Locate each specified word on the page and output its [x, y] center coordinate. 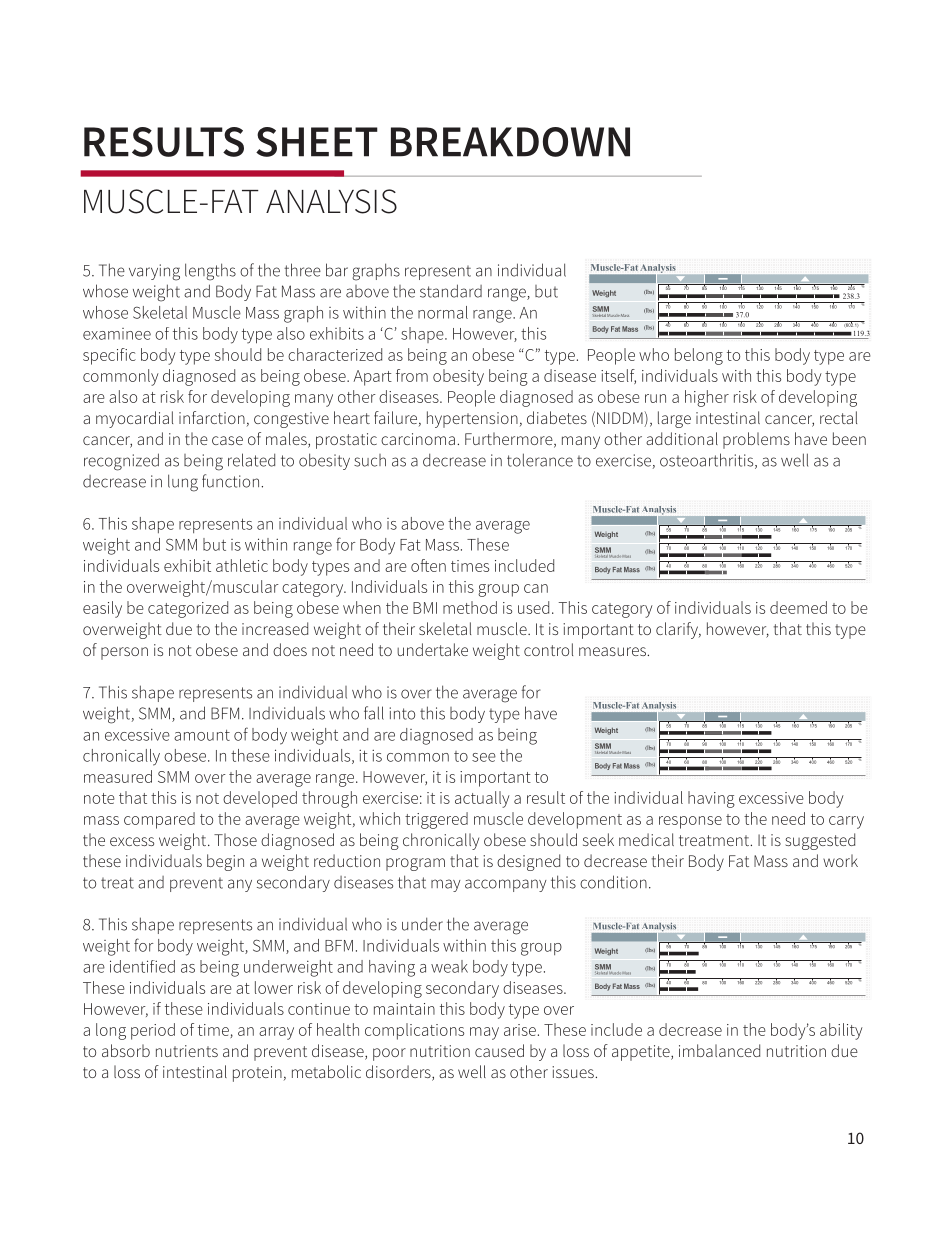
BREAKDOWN [510, 142]
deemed [798, 607]
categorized [188, 609]
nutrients [187, 1051]
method [470, 607]
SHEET [317, 142]
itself [618, 376]
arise [520, 1030]
